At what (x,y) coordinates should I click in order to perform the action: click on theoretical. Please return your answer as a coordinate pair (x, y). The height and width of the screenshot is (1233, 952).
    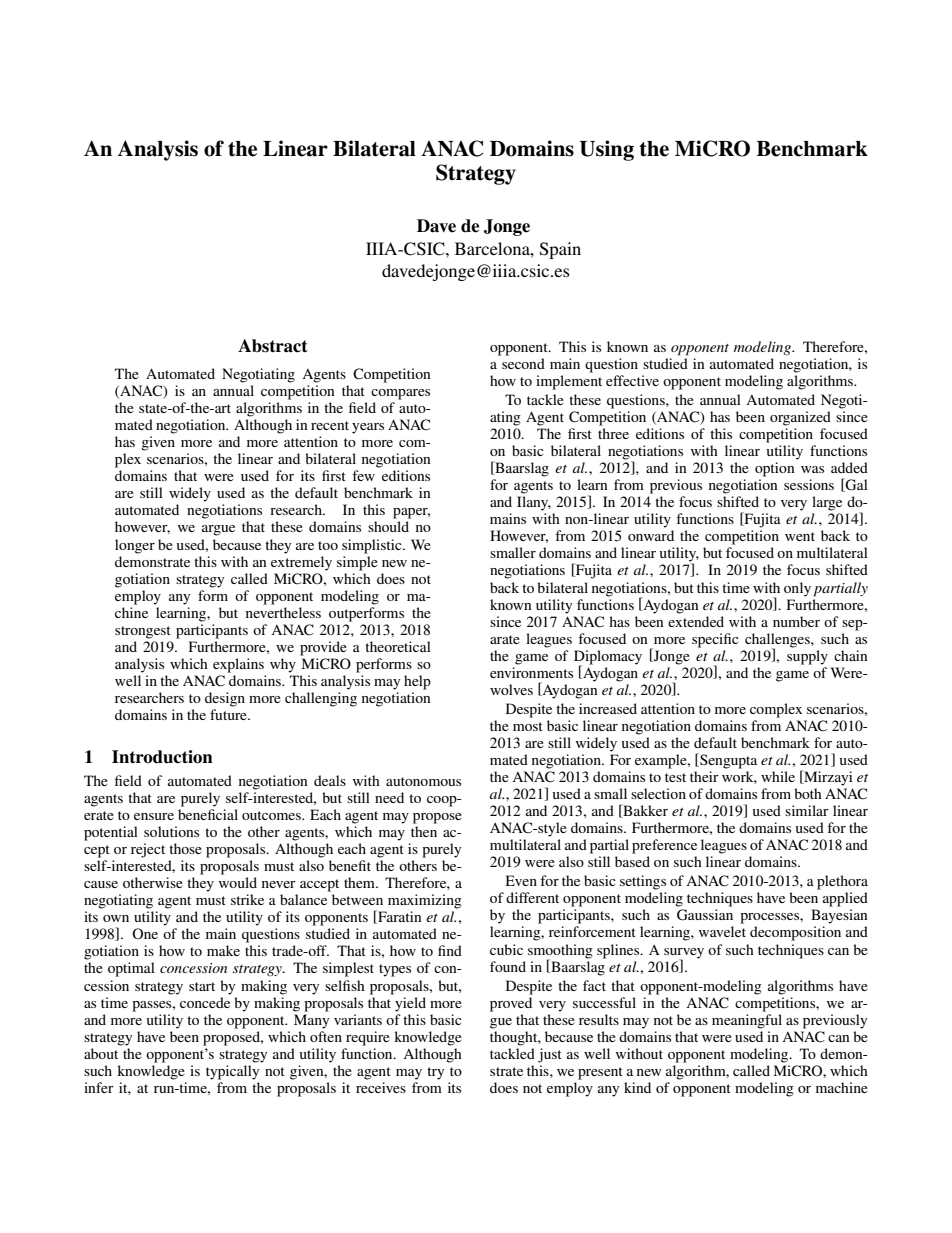
    Looking at the image, I should click on (398, 646).
